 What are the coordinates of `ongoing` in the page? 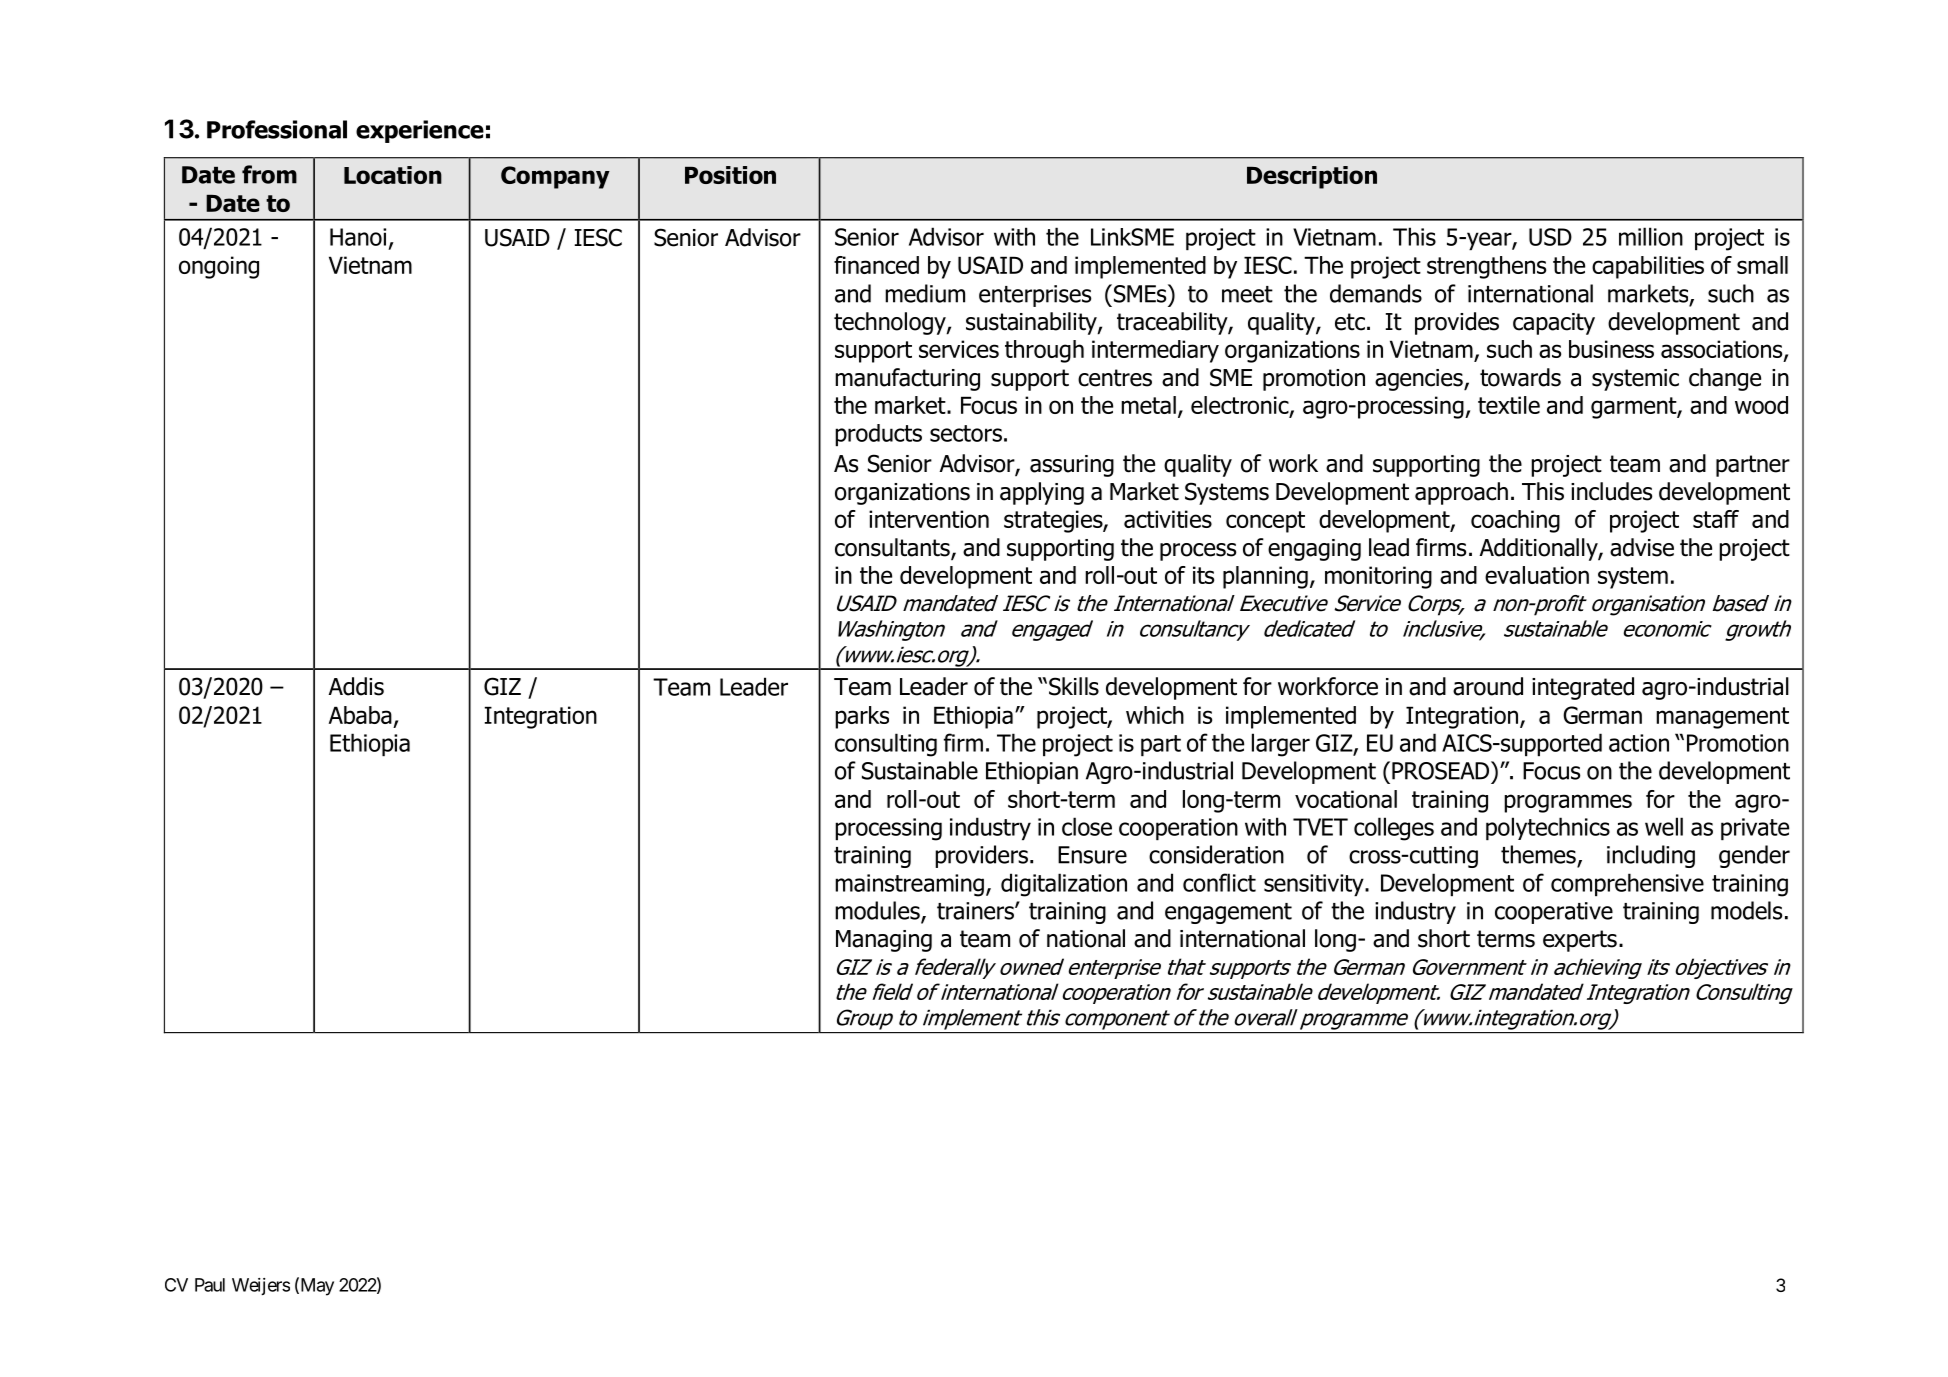 It's located at (219, 267).
